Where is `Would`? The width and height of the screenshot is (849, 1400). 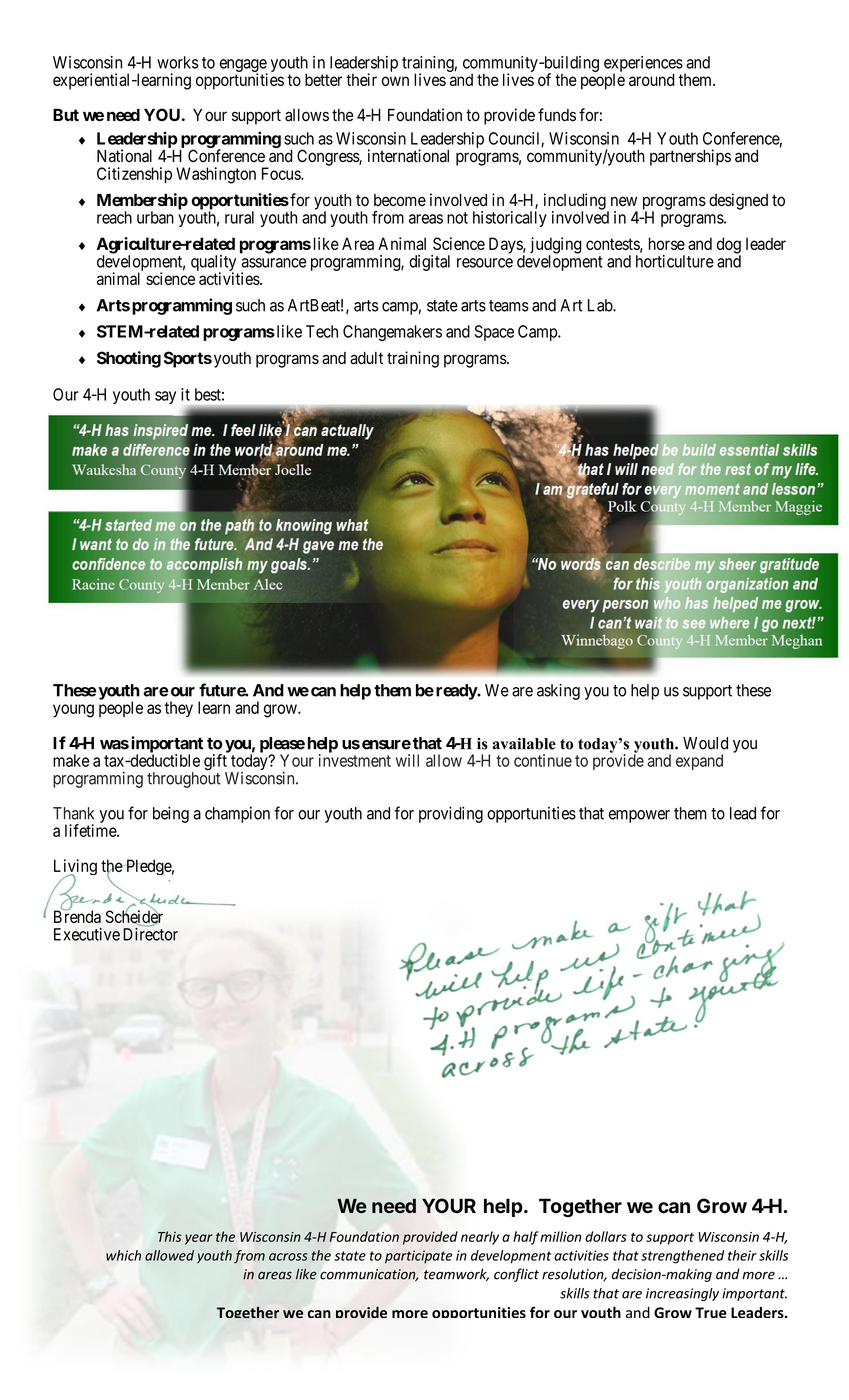 Would is located at coordinates (705, 743).
